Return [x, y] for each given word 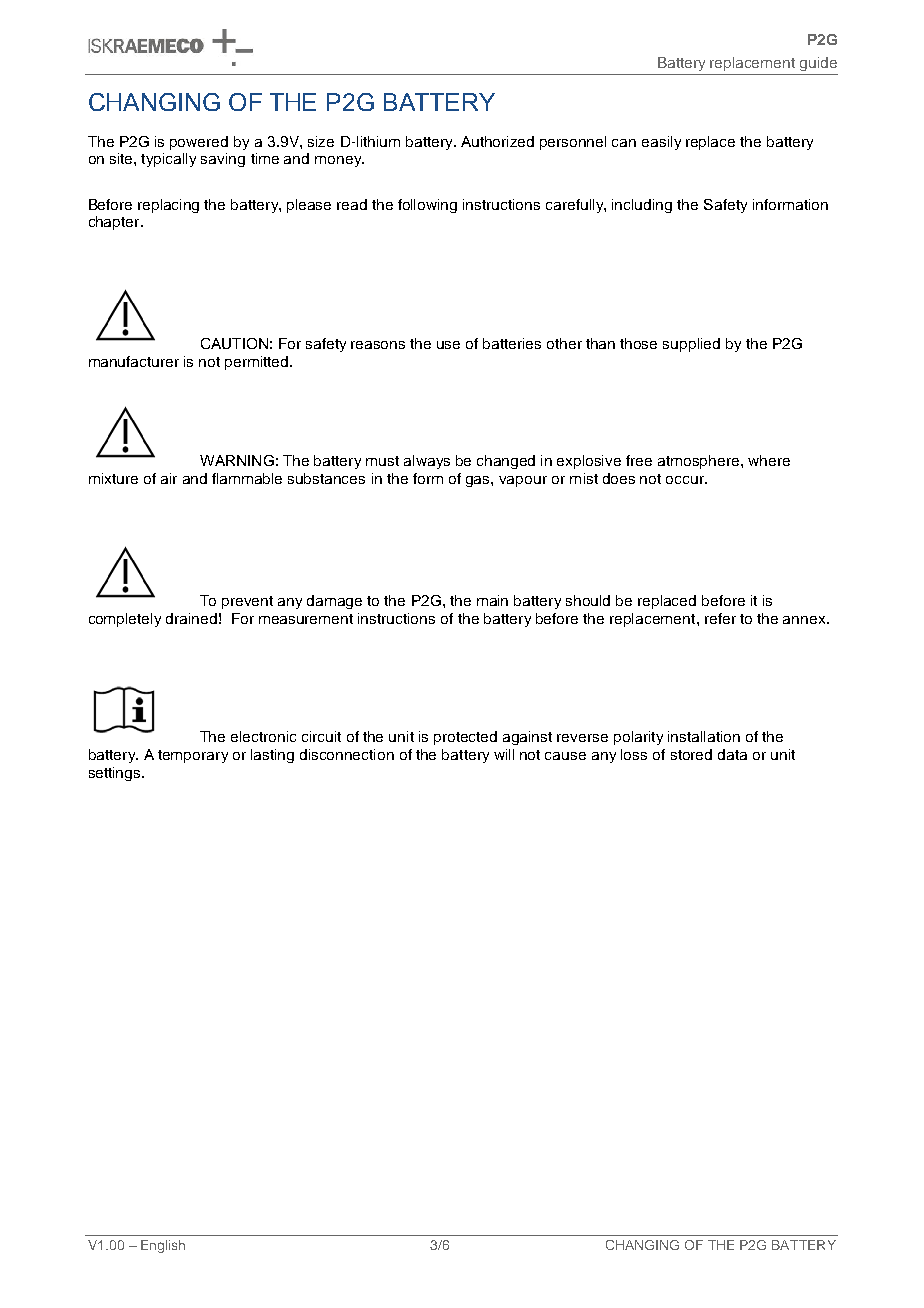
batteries [512, 343]
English [163, 1246]
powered [199, 143]
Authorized [497, 141]
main [492, 600]
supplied [691, 345]
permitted [258, 363]
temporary [193, 756]
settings [116, 774]
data [732, 754]
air [169, 478]
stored [691, 754]
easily [661, 143]
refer [720, 618]
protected [465, 738]
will [504, 754]
